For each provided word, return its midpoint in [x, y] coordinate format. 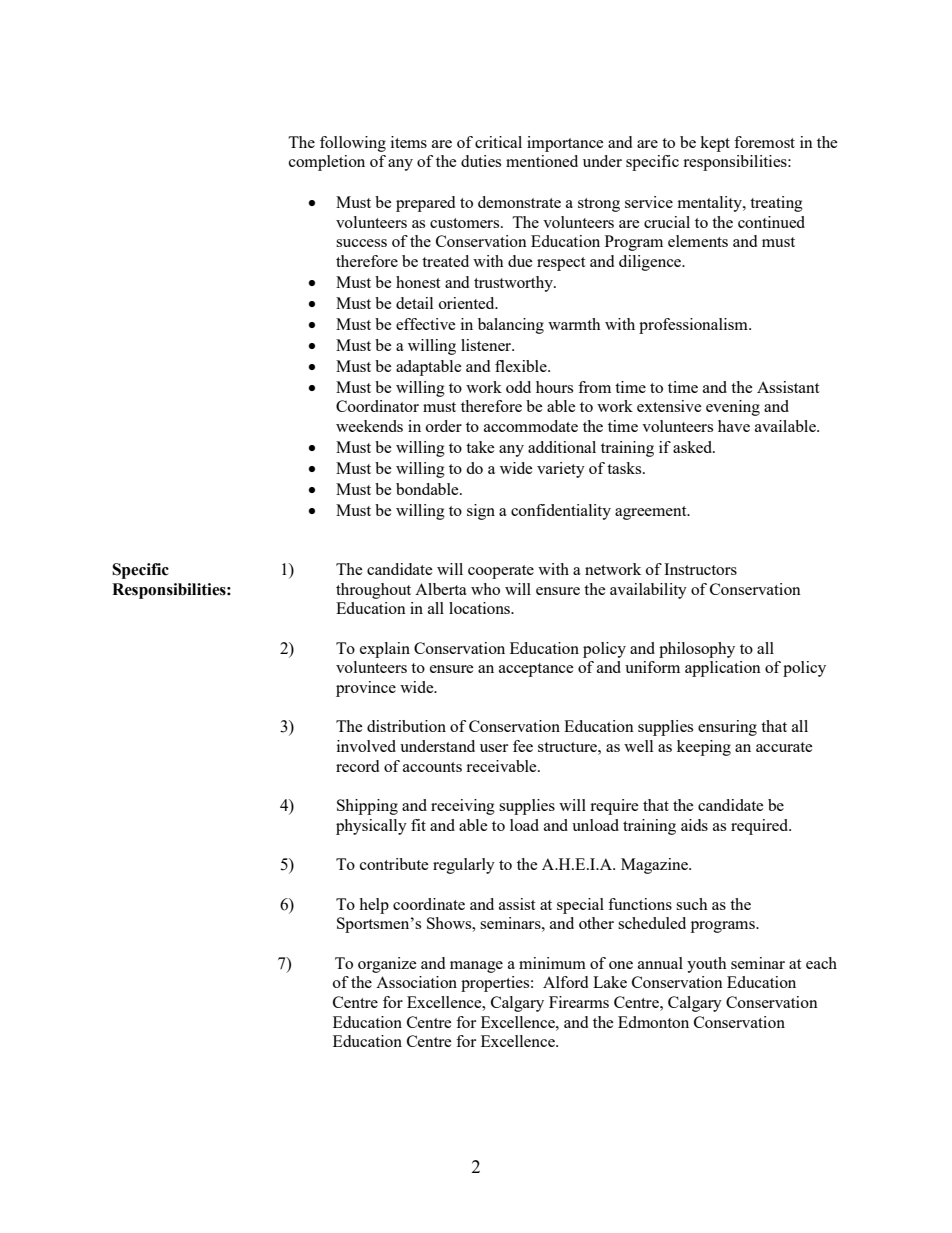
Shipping [367, 807]
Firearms [579, 1002]
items [409, 142]
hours [554, 387]
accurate [784, 747]
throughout [373, 591]
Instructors [700, 569]
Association [416, 982]
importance [565, 144]
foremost [764, 142]
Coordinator [377, 406]
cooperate [501, 572]
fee [523, 746]
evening [733, 408]
